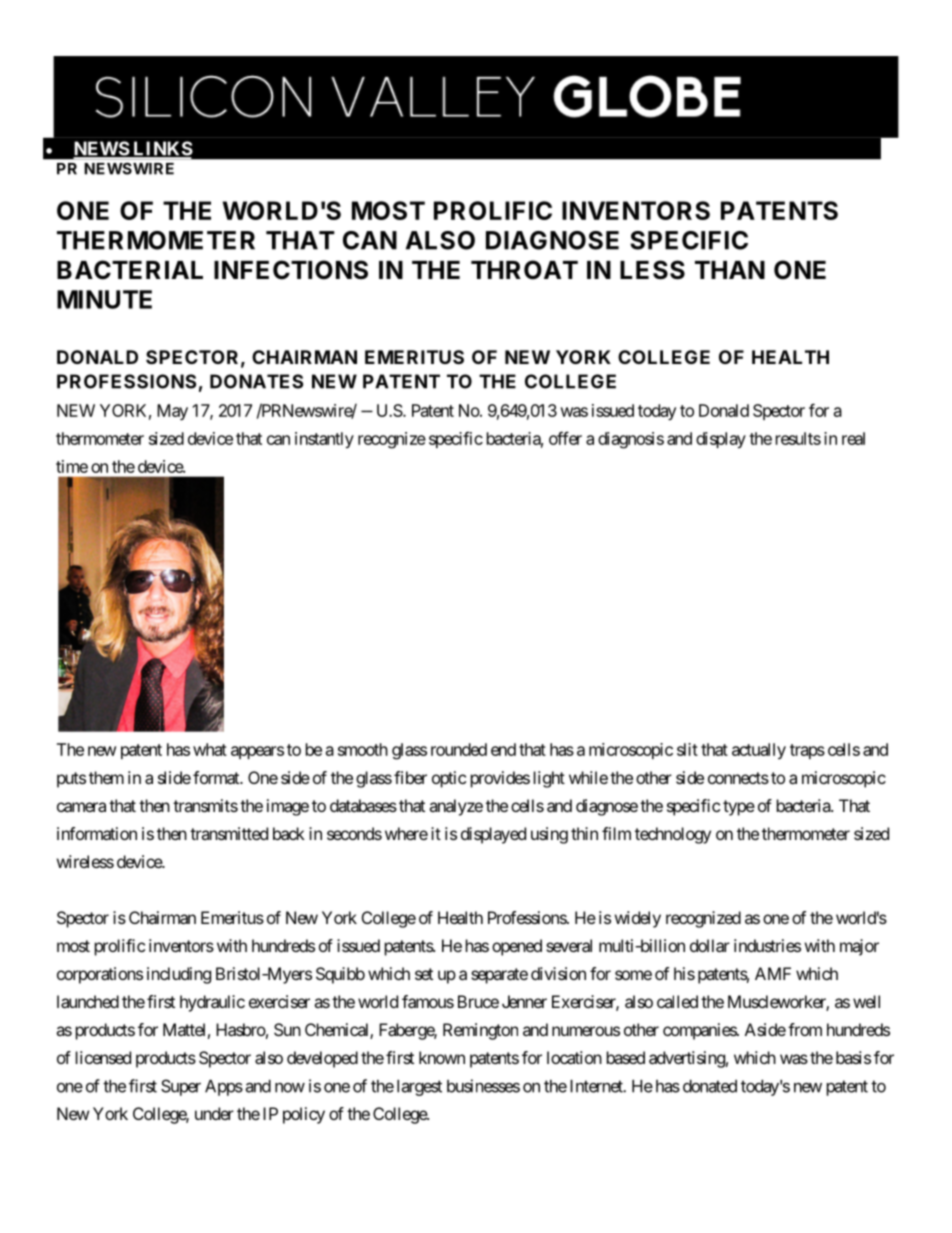 This screenshot has width=952, height=1233. I want to click on dollar, so click(710, 945).
